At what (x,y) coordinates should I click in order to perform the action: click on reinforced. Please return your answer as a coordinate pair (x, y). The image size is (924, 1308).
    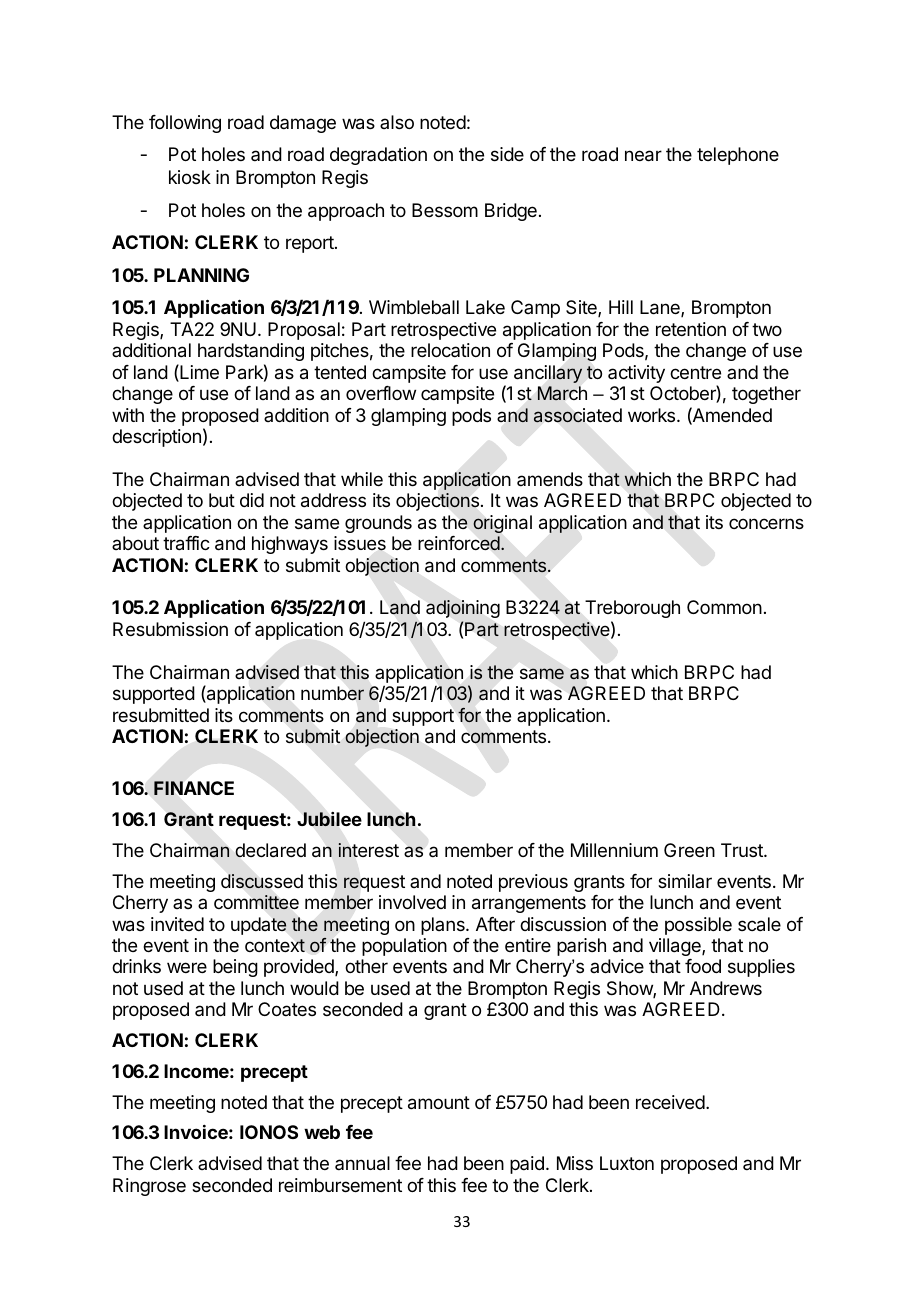
    Looking at the image, I should click on (459, 543).
